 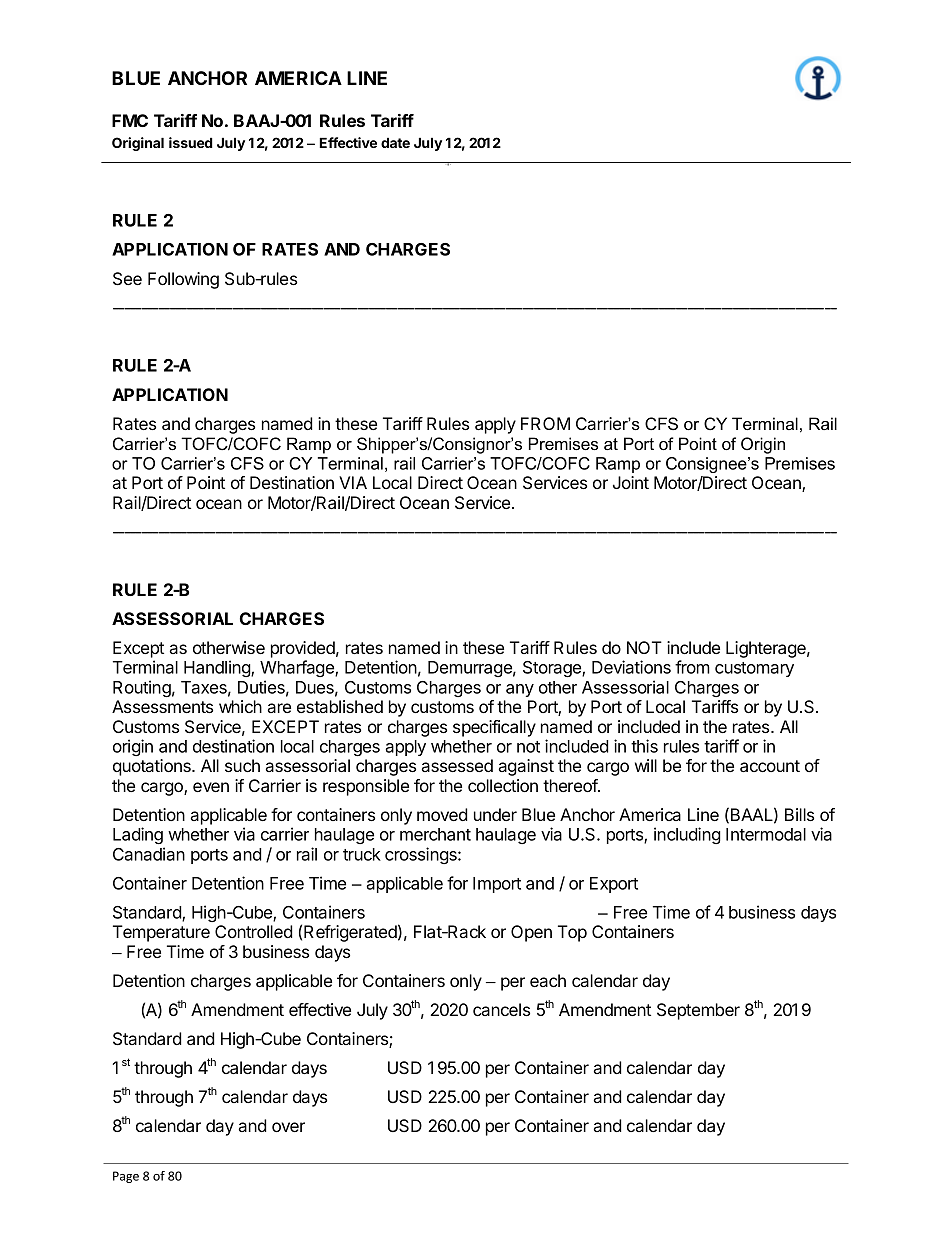 I want to click on any, so click(x=520, y=690).
